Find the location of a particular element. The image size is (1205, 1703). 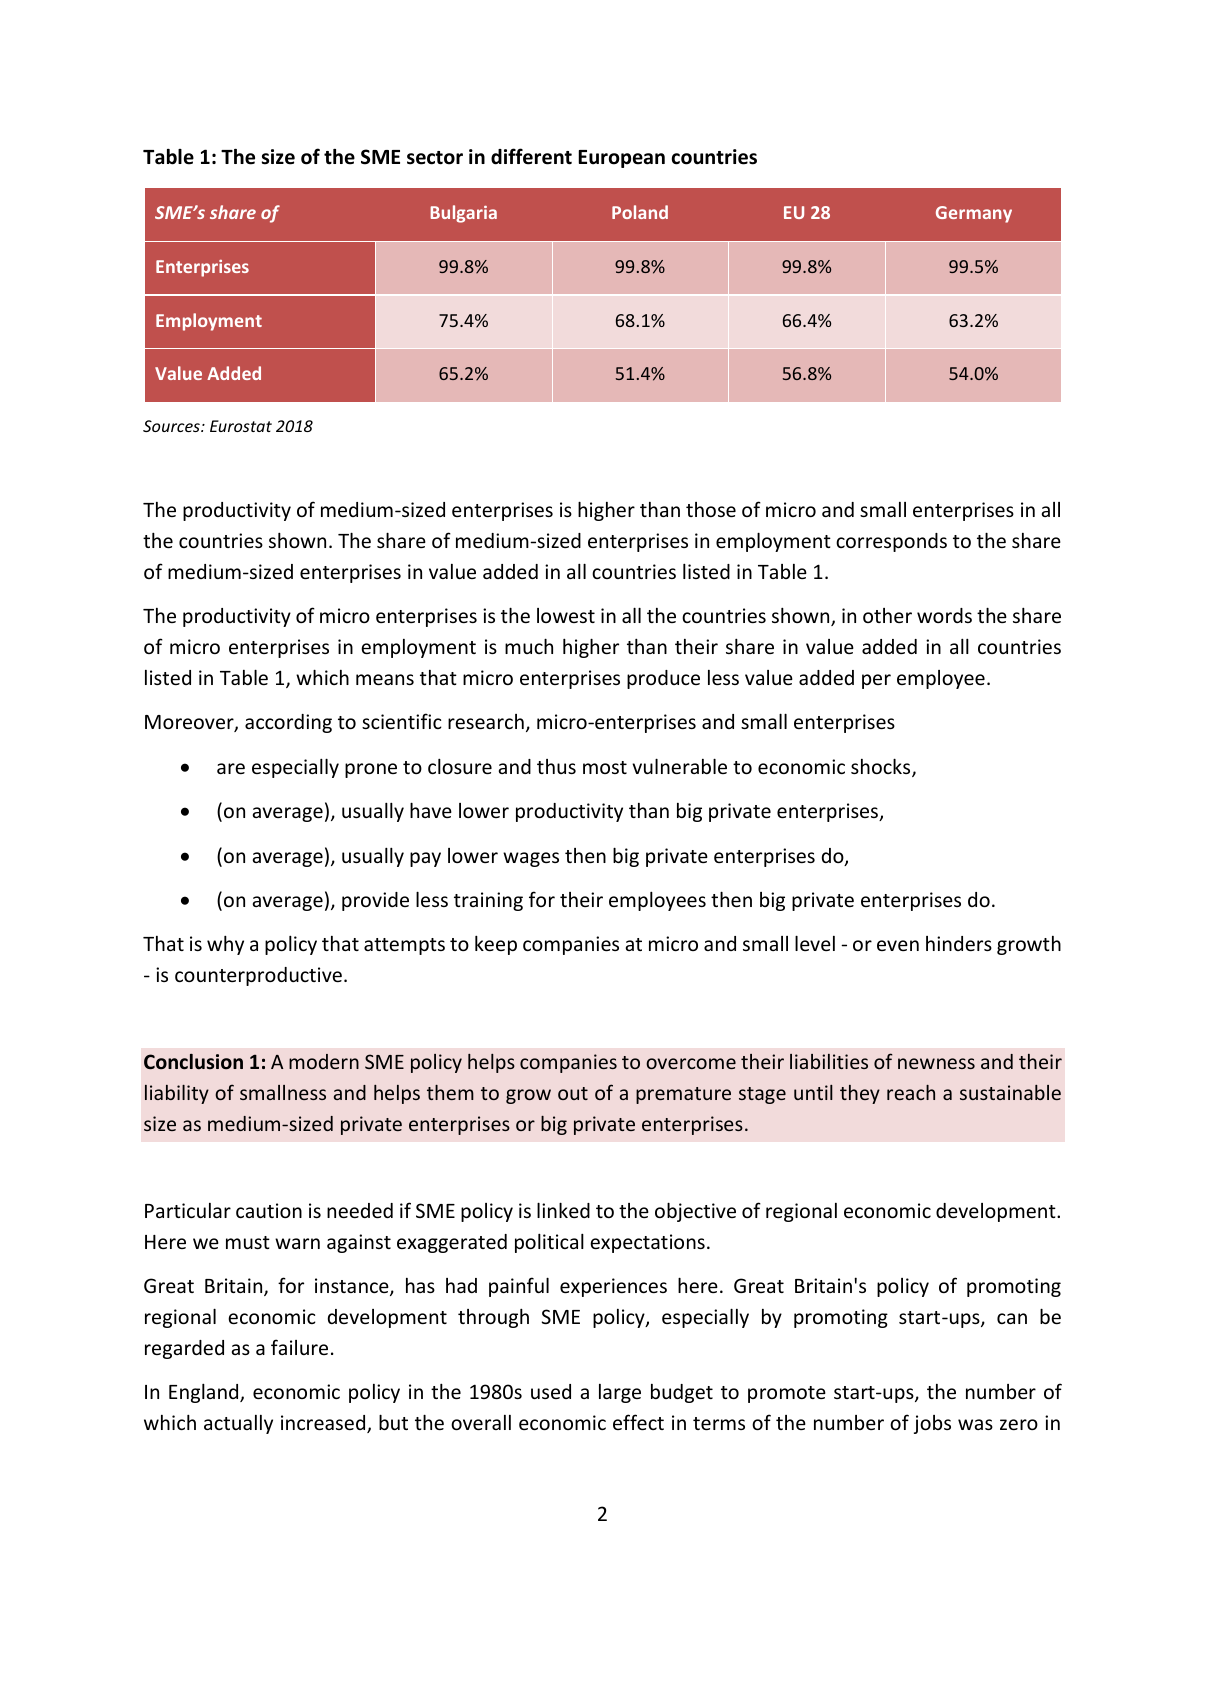

Poland is located at coordinates (640, 212).
